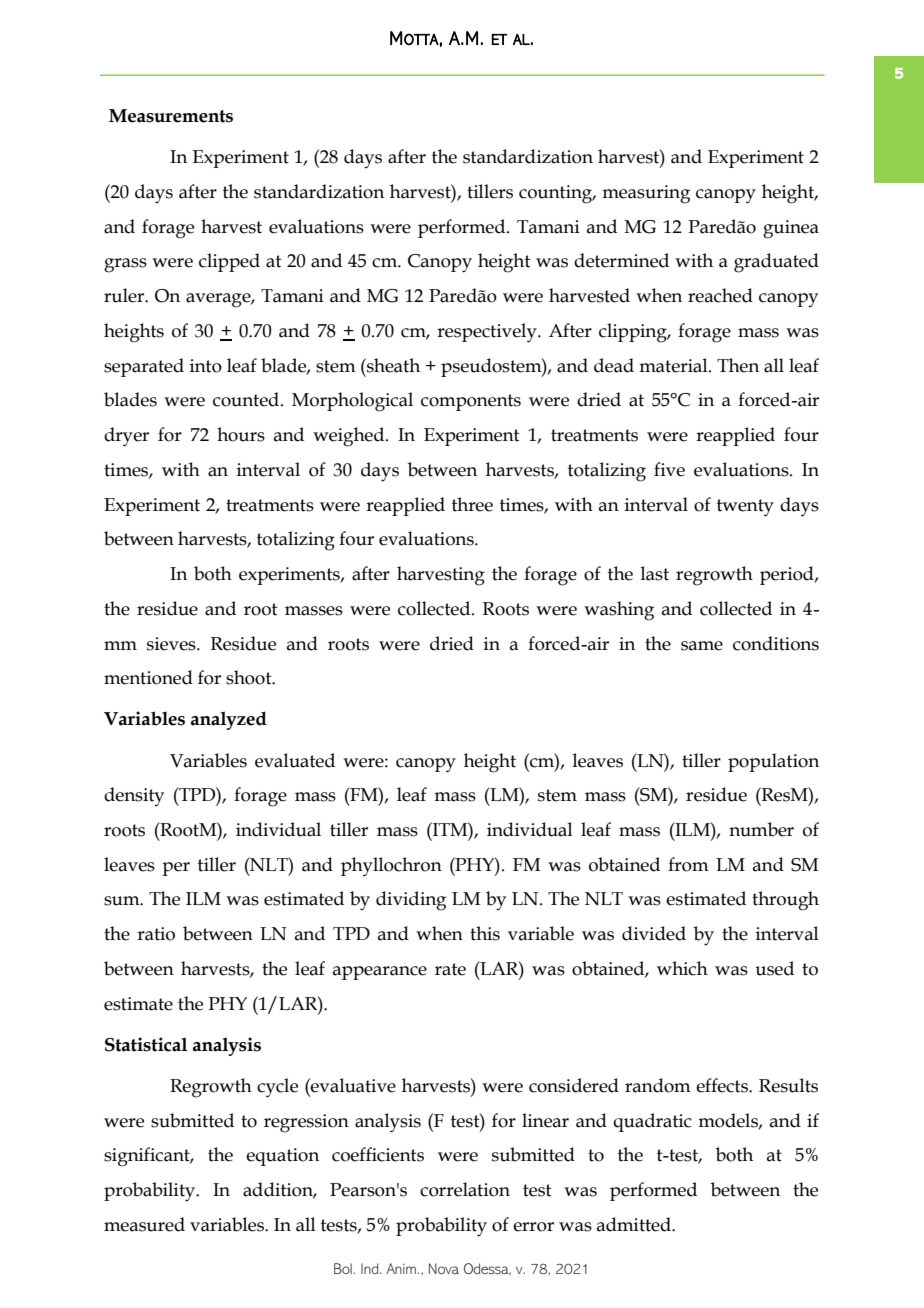  What do you see at coordinates (646, 194) in the screenshot?
I see `measuring` at bounding box center [646, 194].
